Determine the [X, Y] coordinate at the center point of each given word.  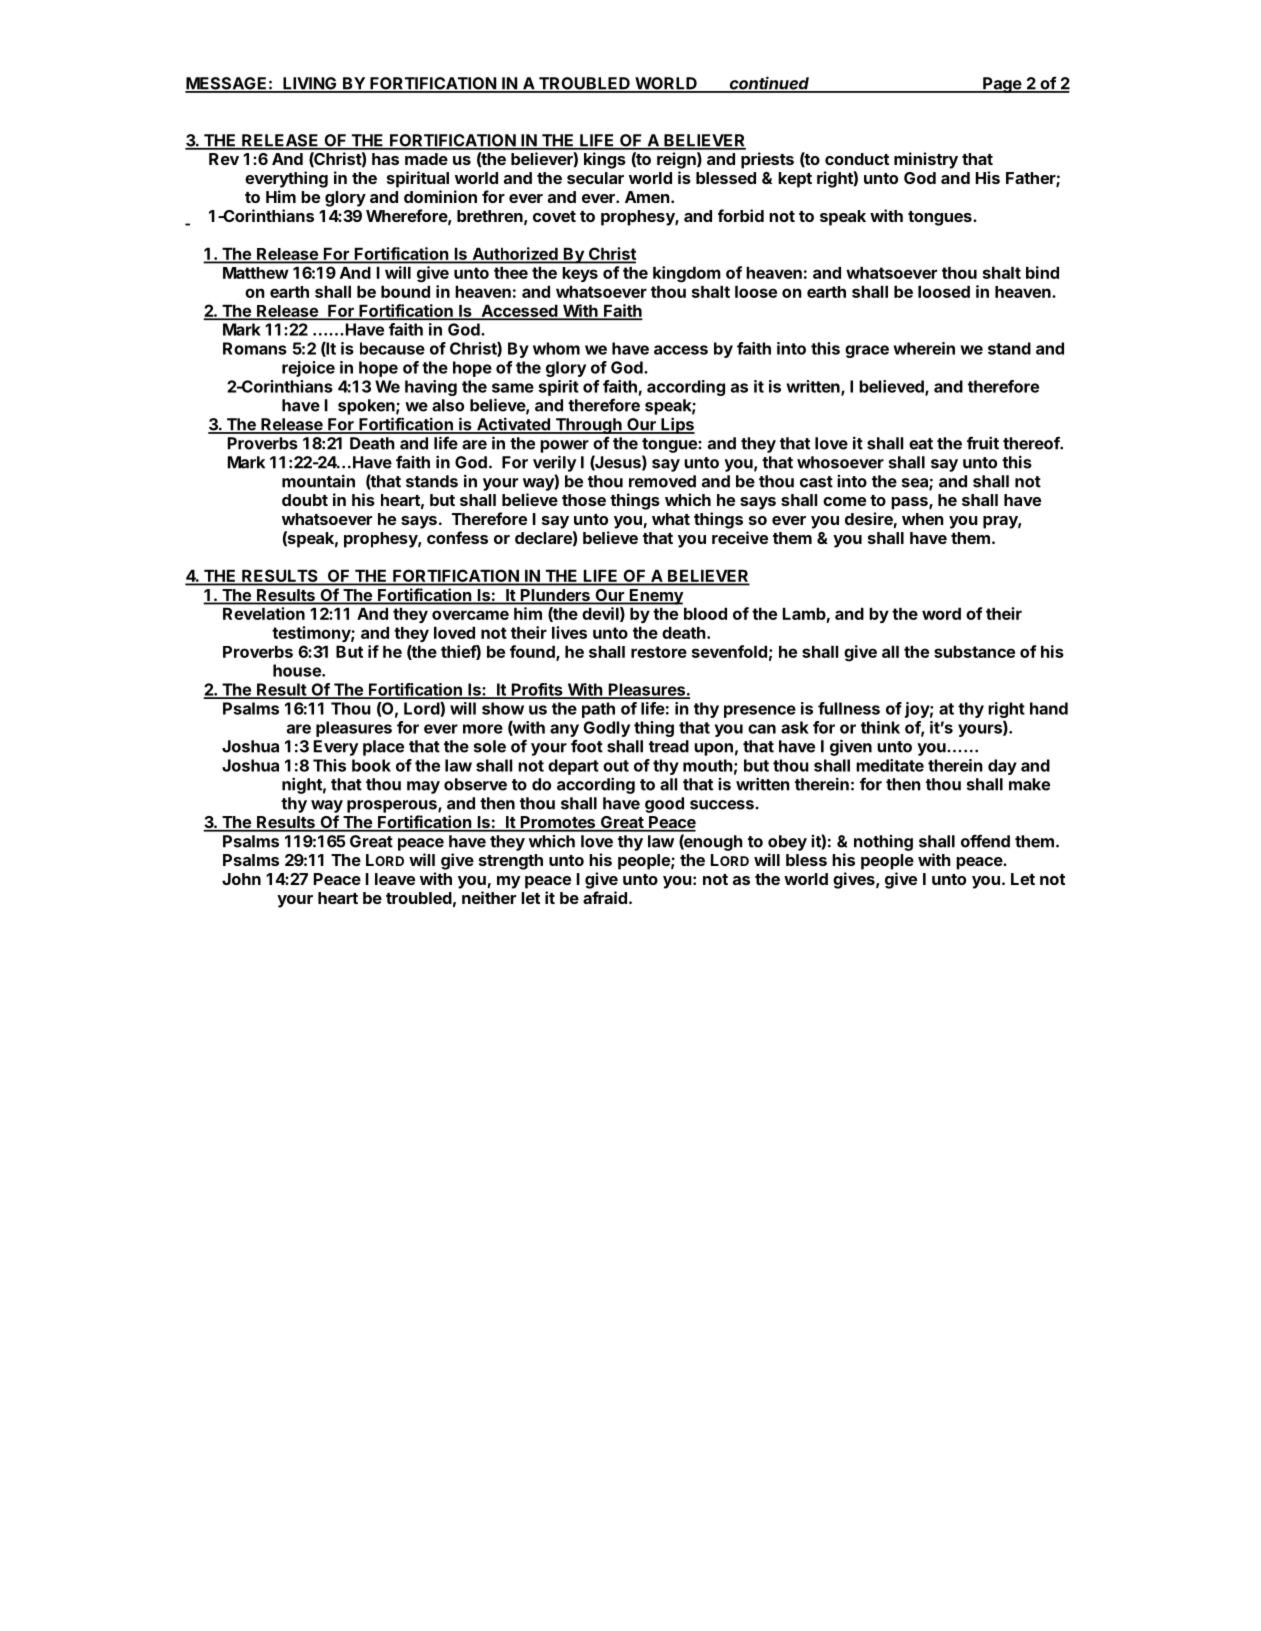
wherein [924, 348]
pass [910, 503]
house [298, 670]
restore [659, 652]
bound [405, 291]
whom [556, 348]
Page [1002, 85]
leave [395, 879]
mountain [318, 481]
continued [770, 84]
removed [662, 481]
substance [974, 651]
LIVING [310, 84]
